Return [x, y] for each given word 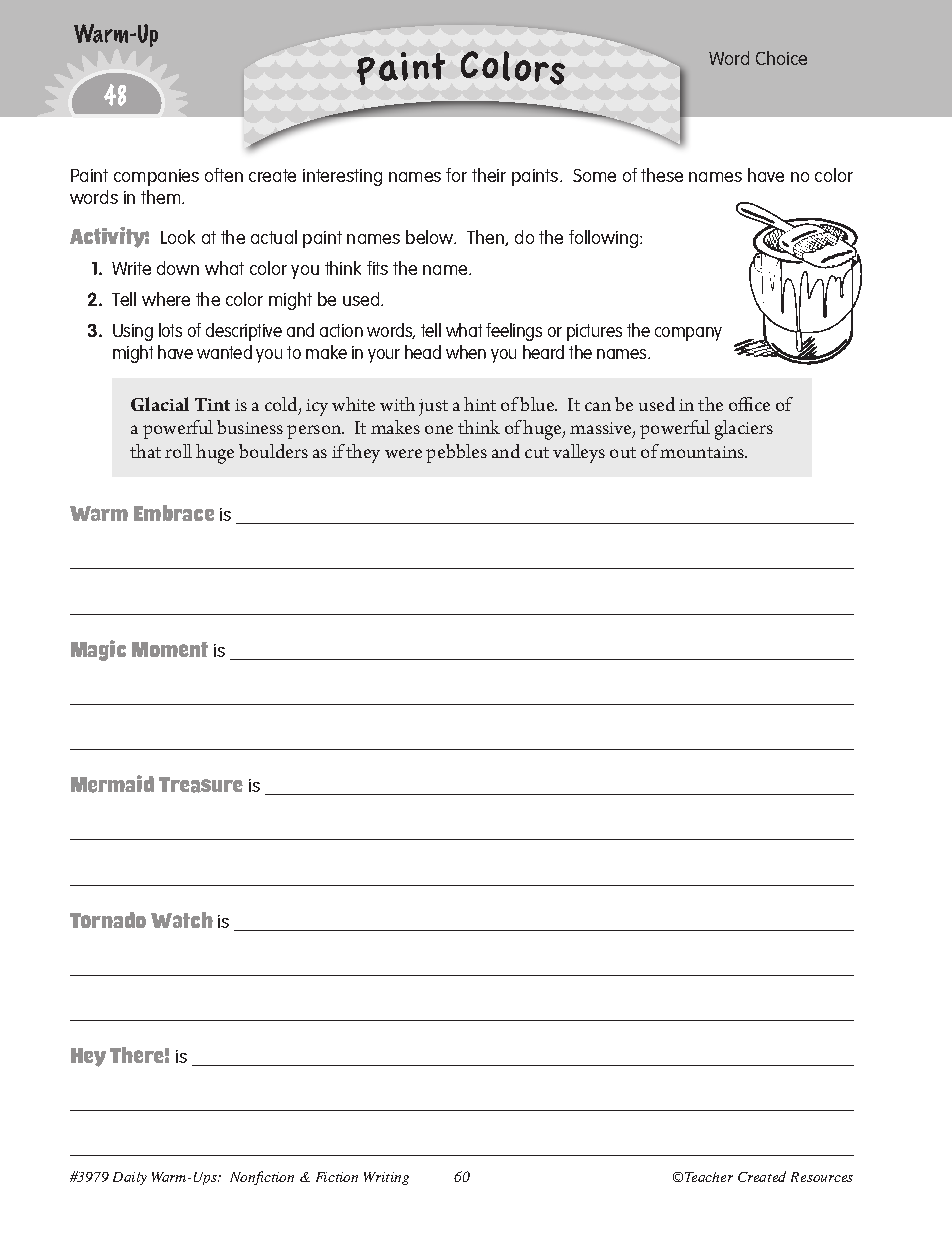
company [688, 334]
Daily [130, 1178]
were [403, 453]
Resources [822, 1177]
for [456, 175]
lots [170, 330]
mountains [703, 452]
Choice [781, 58]
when [466, 352]
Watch [182, 920]
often [224, 175]
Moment [170, 649]
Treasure [201, 785]
